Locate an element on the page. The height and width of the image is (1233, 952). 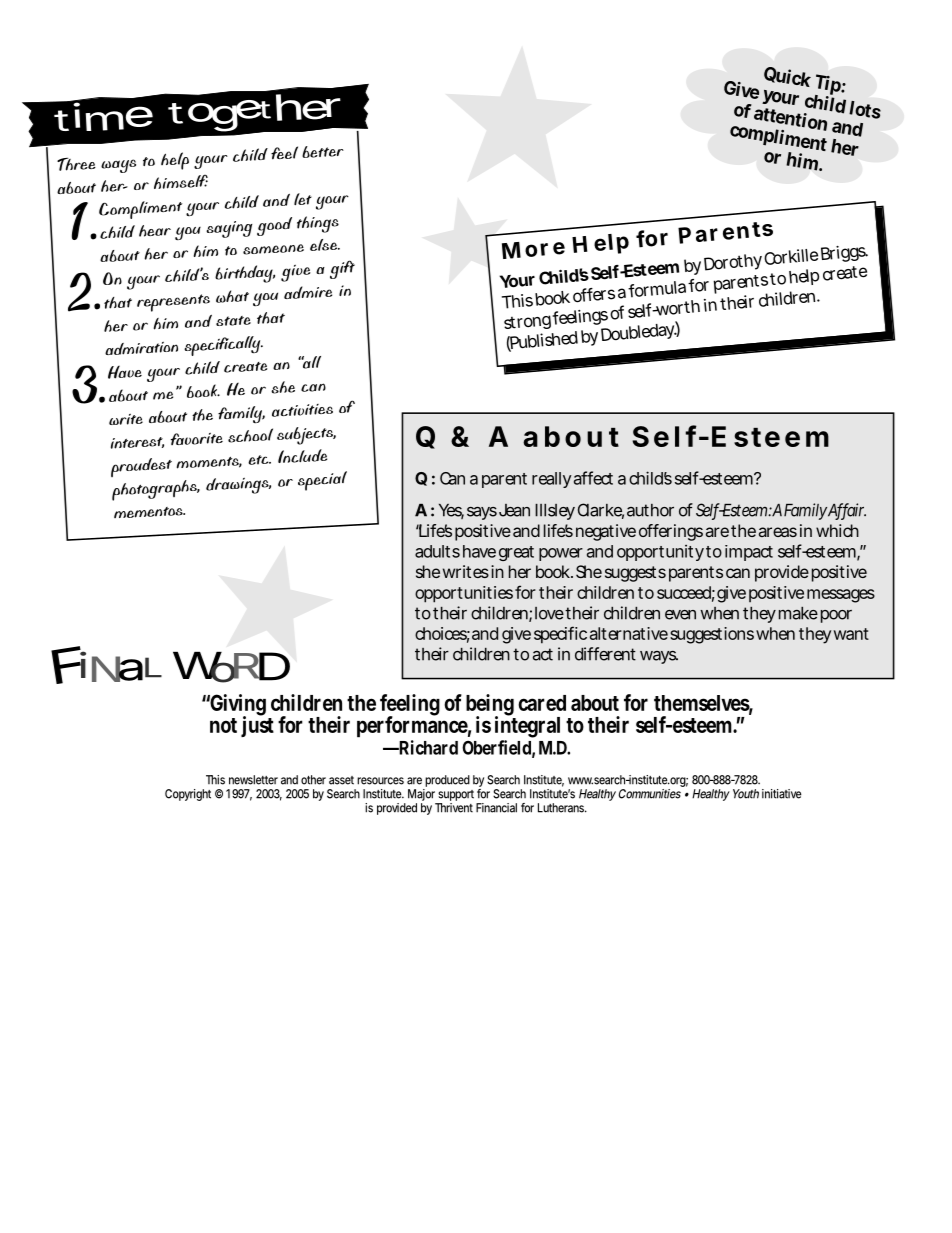
Affair is located at coordinates (846, 511).
